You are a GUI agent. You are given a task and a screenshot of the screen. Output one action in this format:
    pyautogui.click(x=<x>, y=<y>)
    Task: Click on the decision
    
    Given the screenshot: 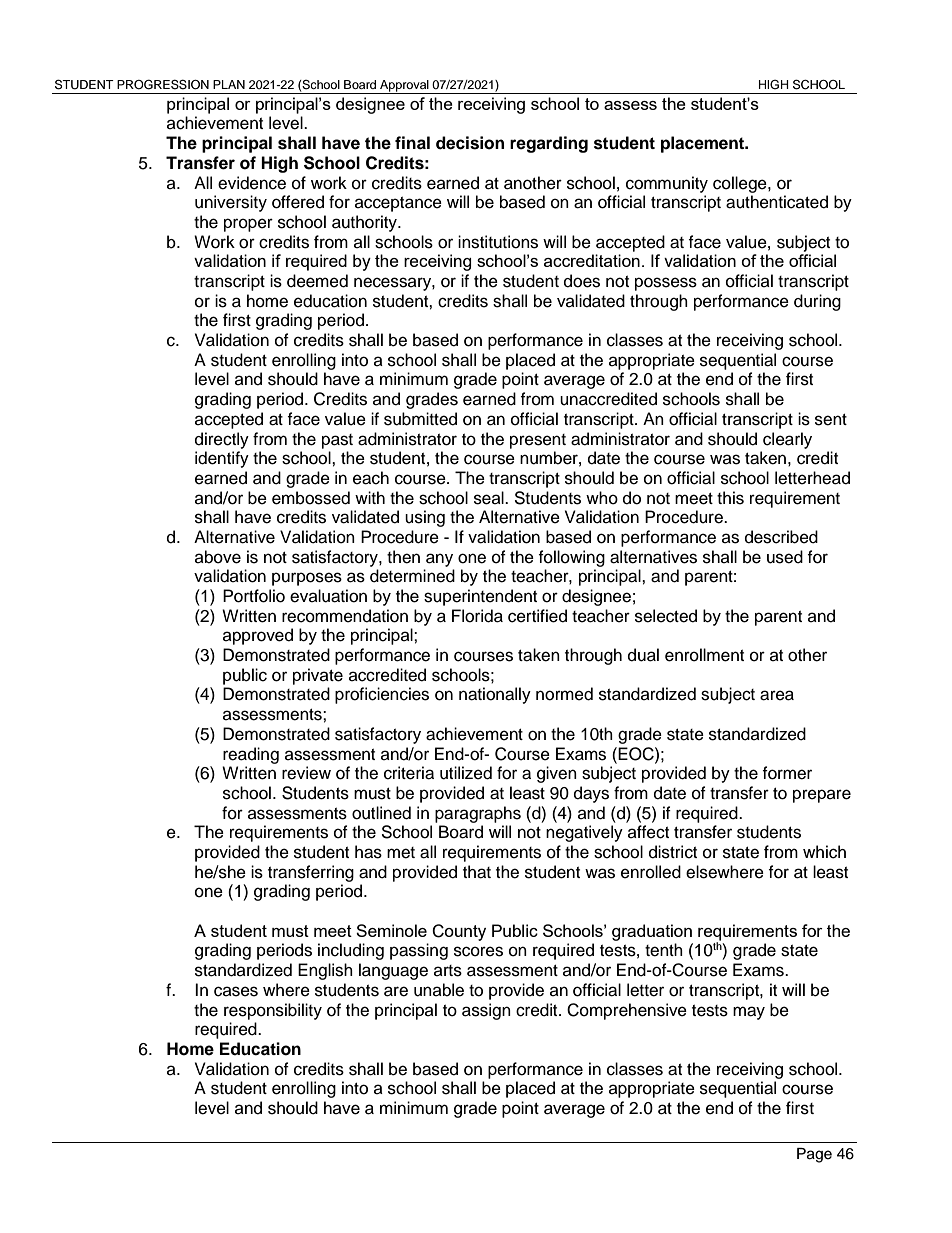 What is the action you would take?
    pyautogui.click(x=470, y=143)
